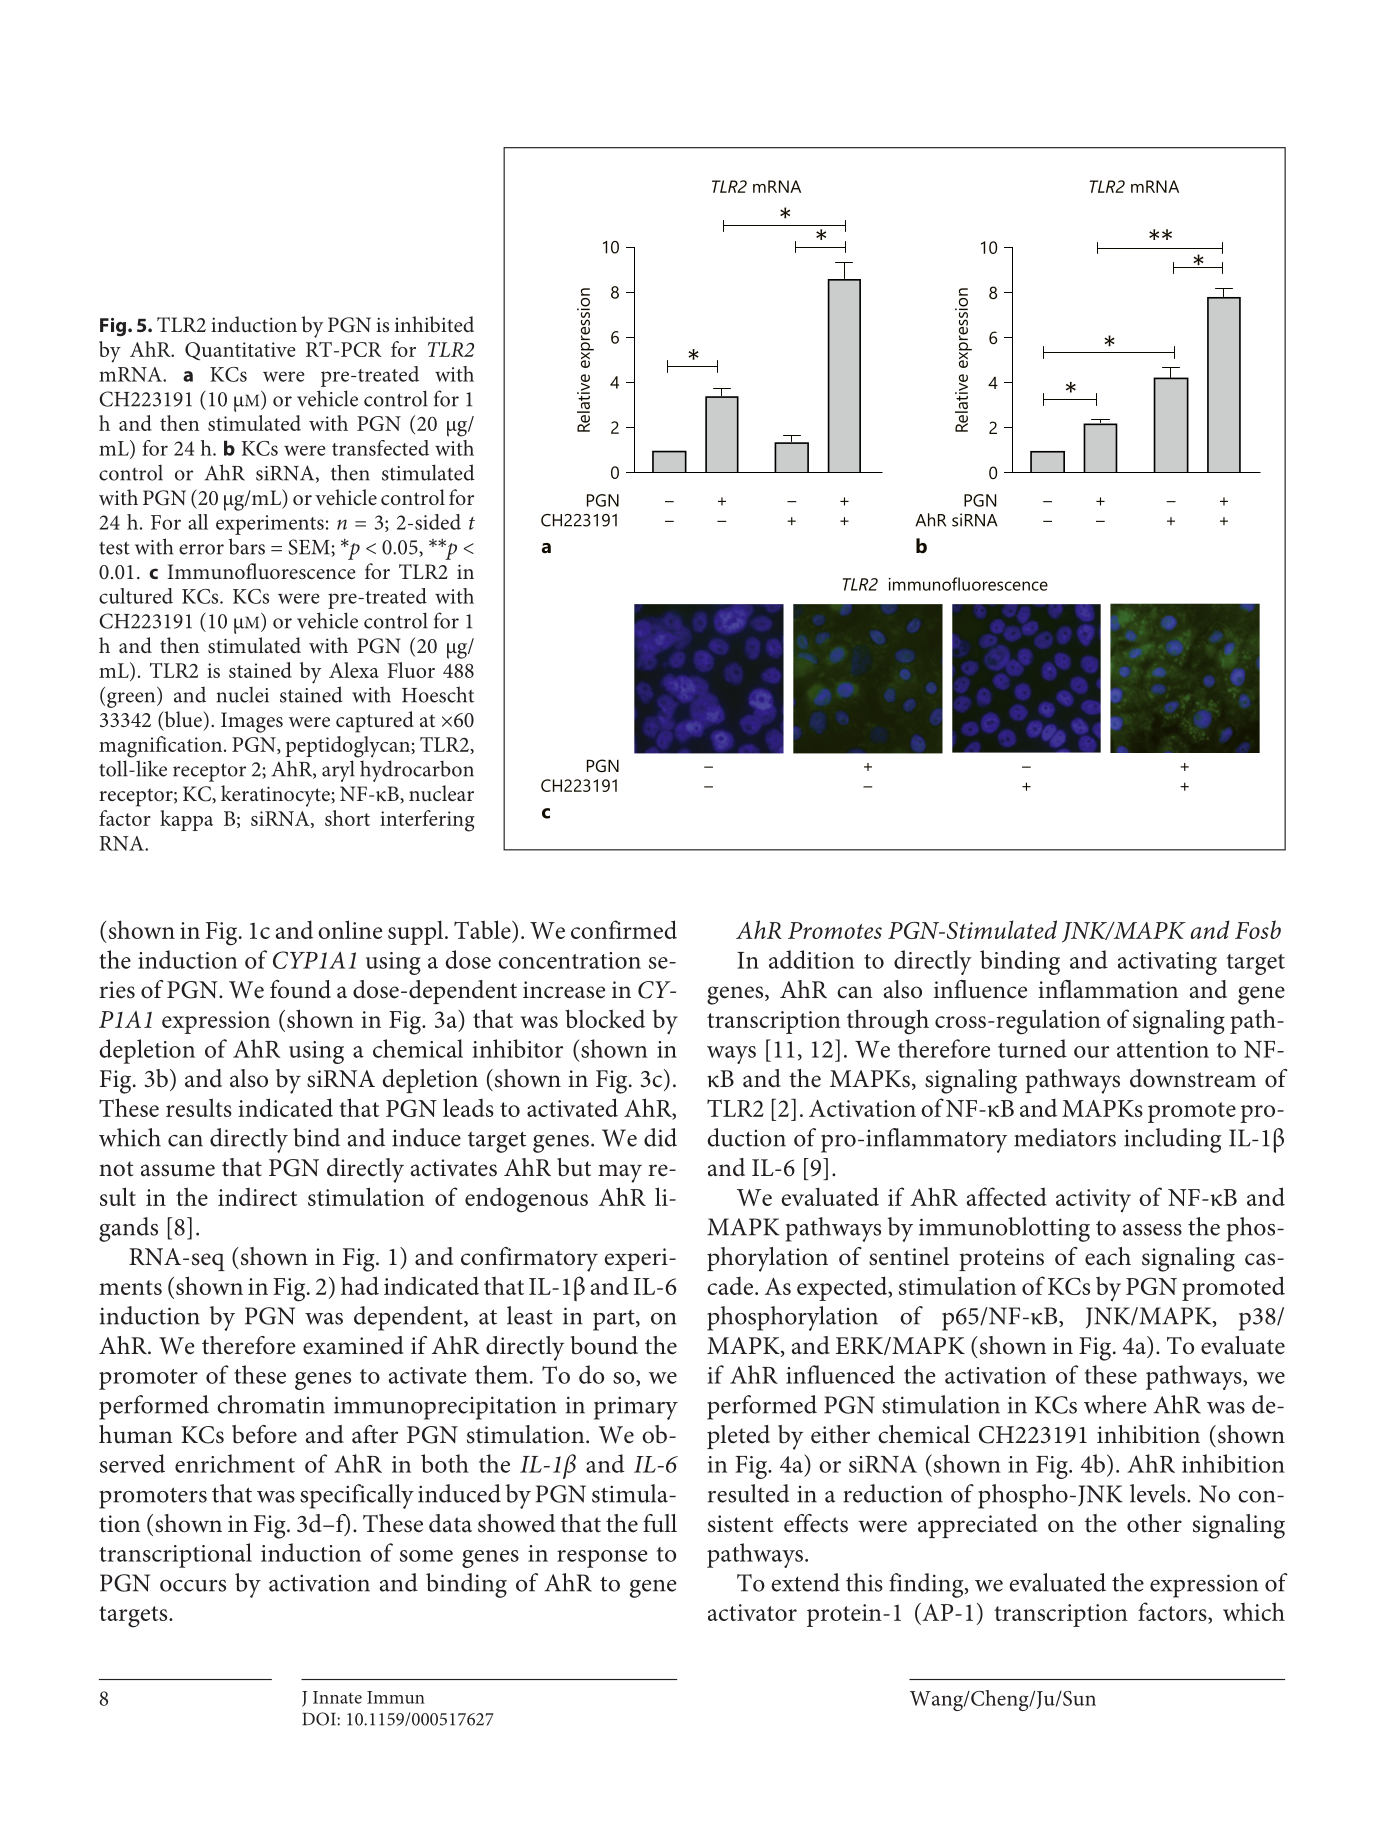 Image resolution: width=1384 pixels, height=1846 pixels. Describe the element at coordinates (927, 1585) in the page. I see `finding` at that location.
